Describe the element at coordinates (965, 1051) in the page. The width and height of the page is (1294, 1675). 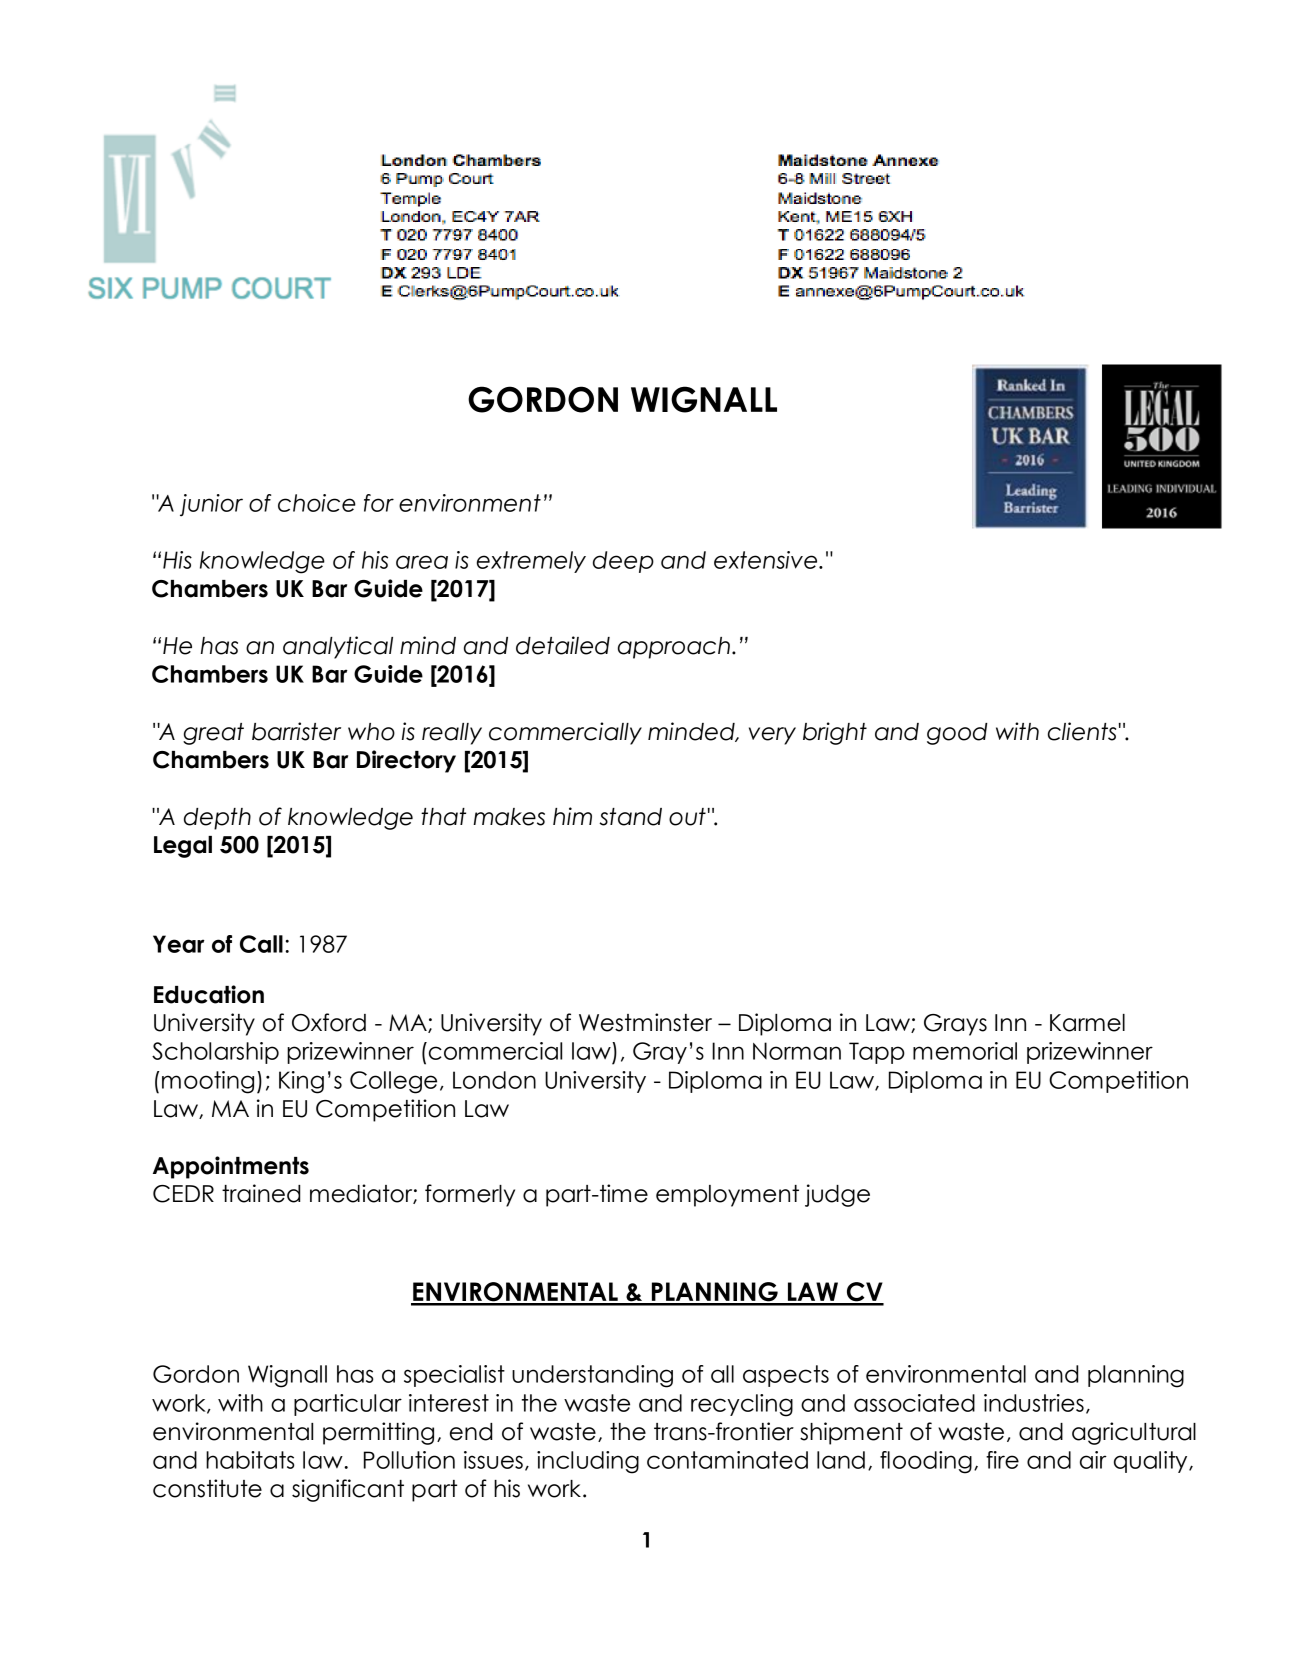
I see `memorial` at that location.
